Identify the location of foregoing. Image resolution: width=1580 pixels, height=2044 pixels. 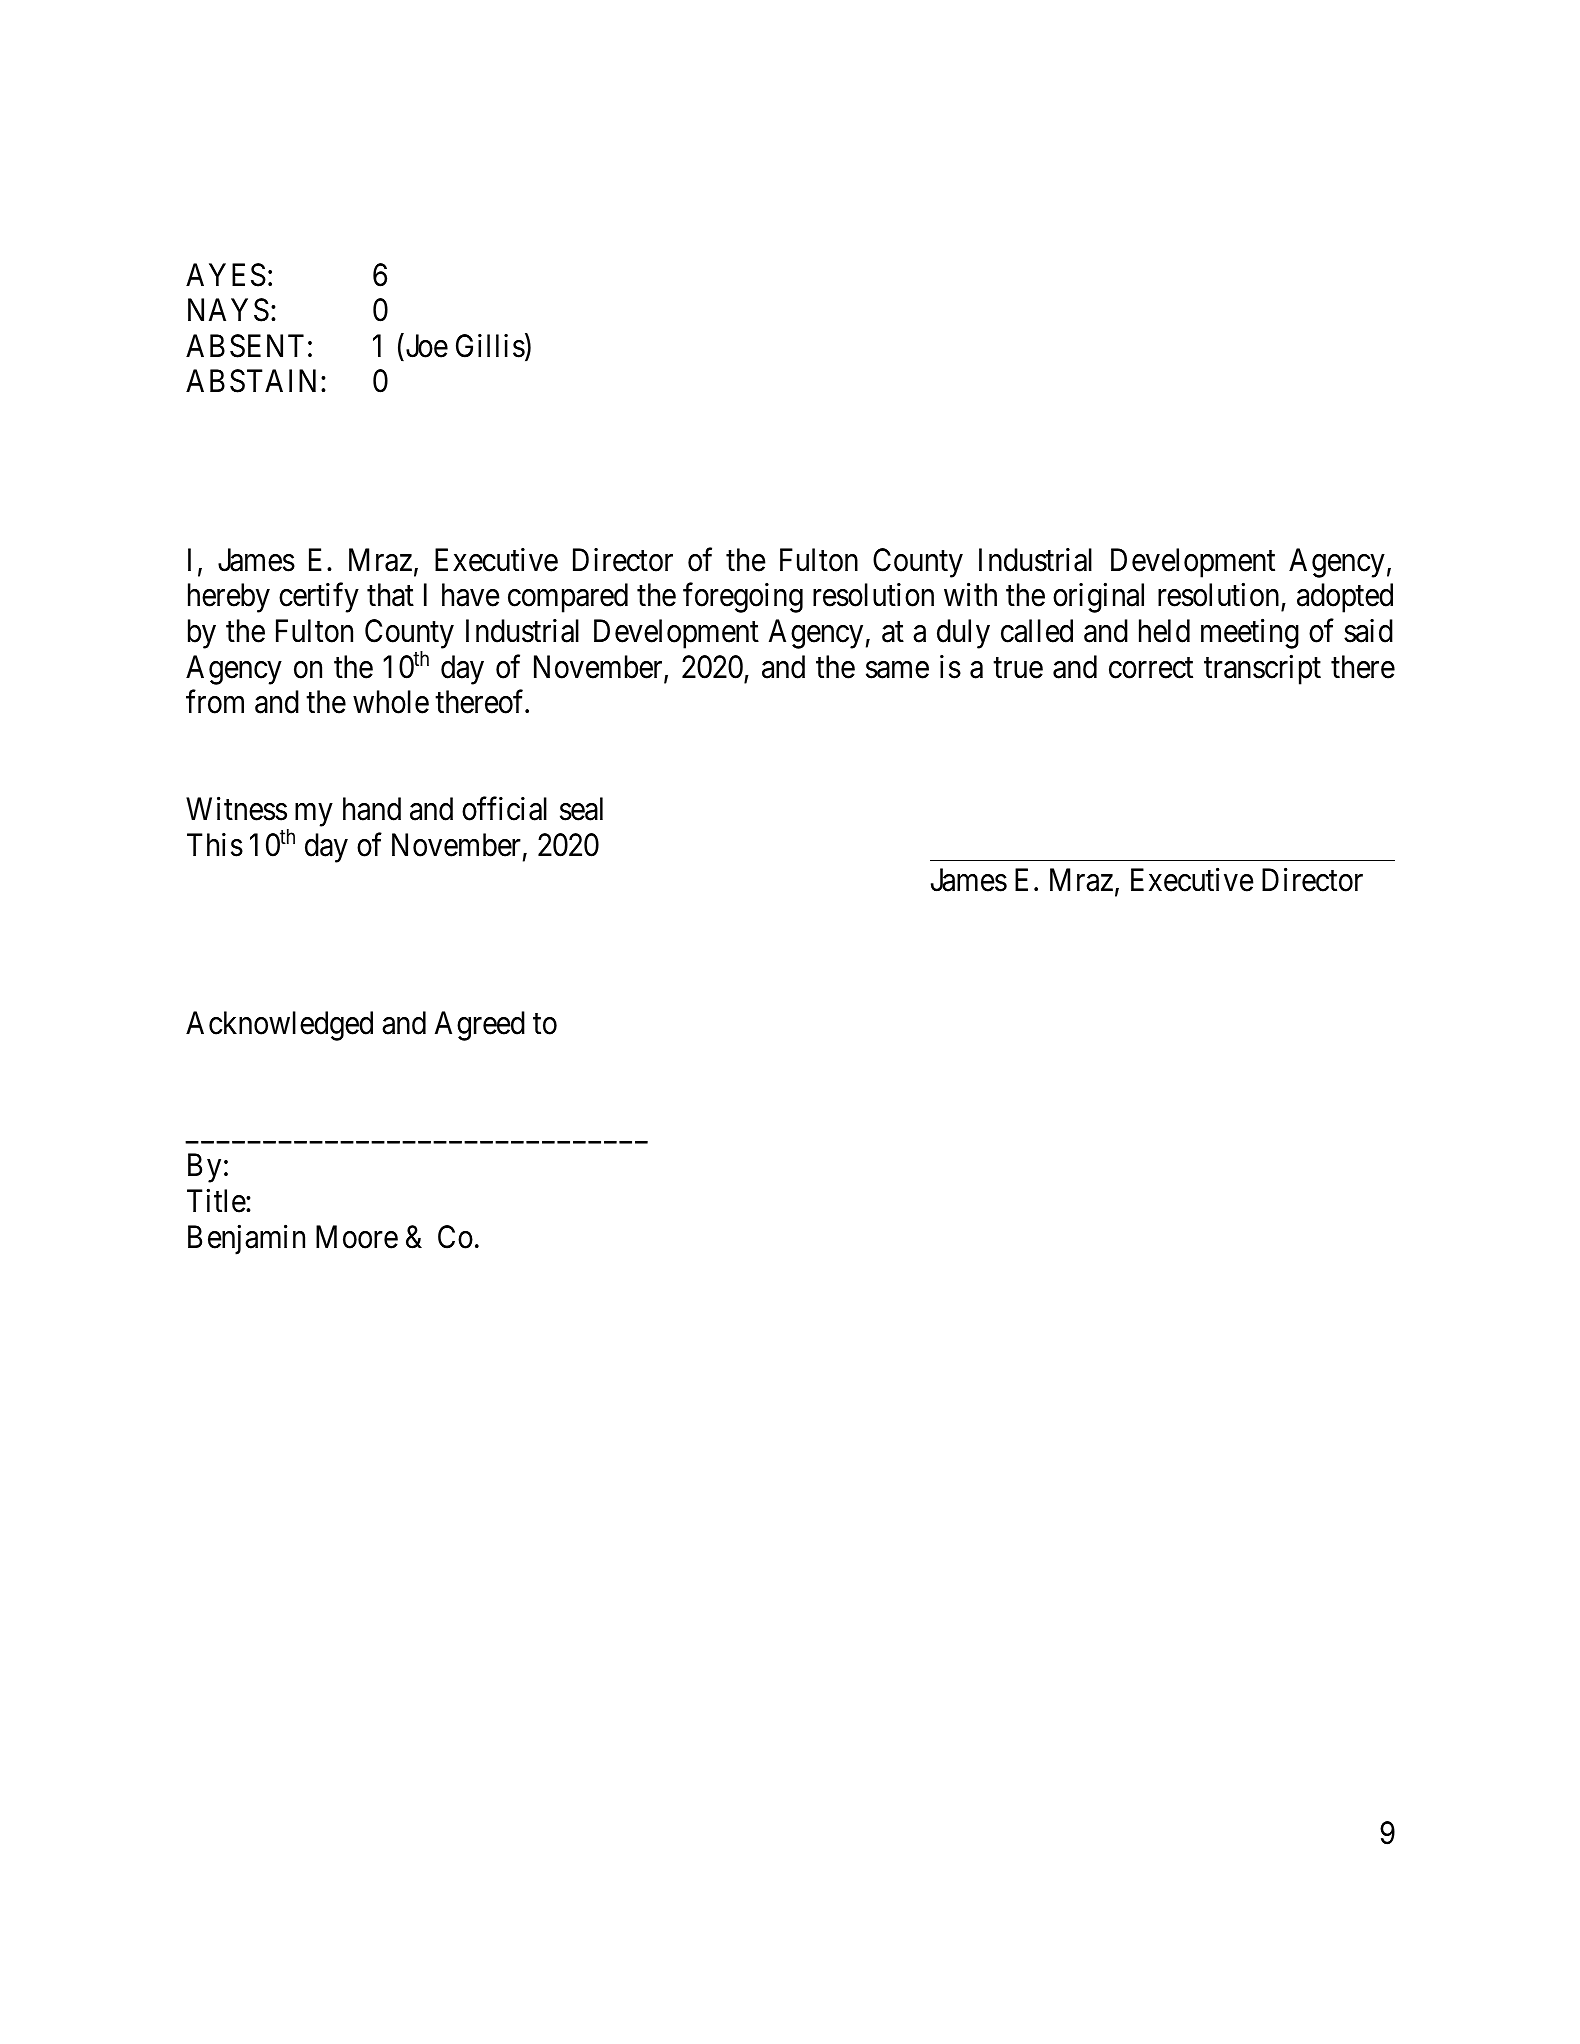
(743, 598).
